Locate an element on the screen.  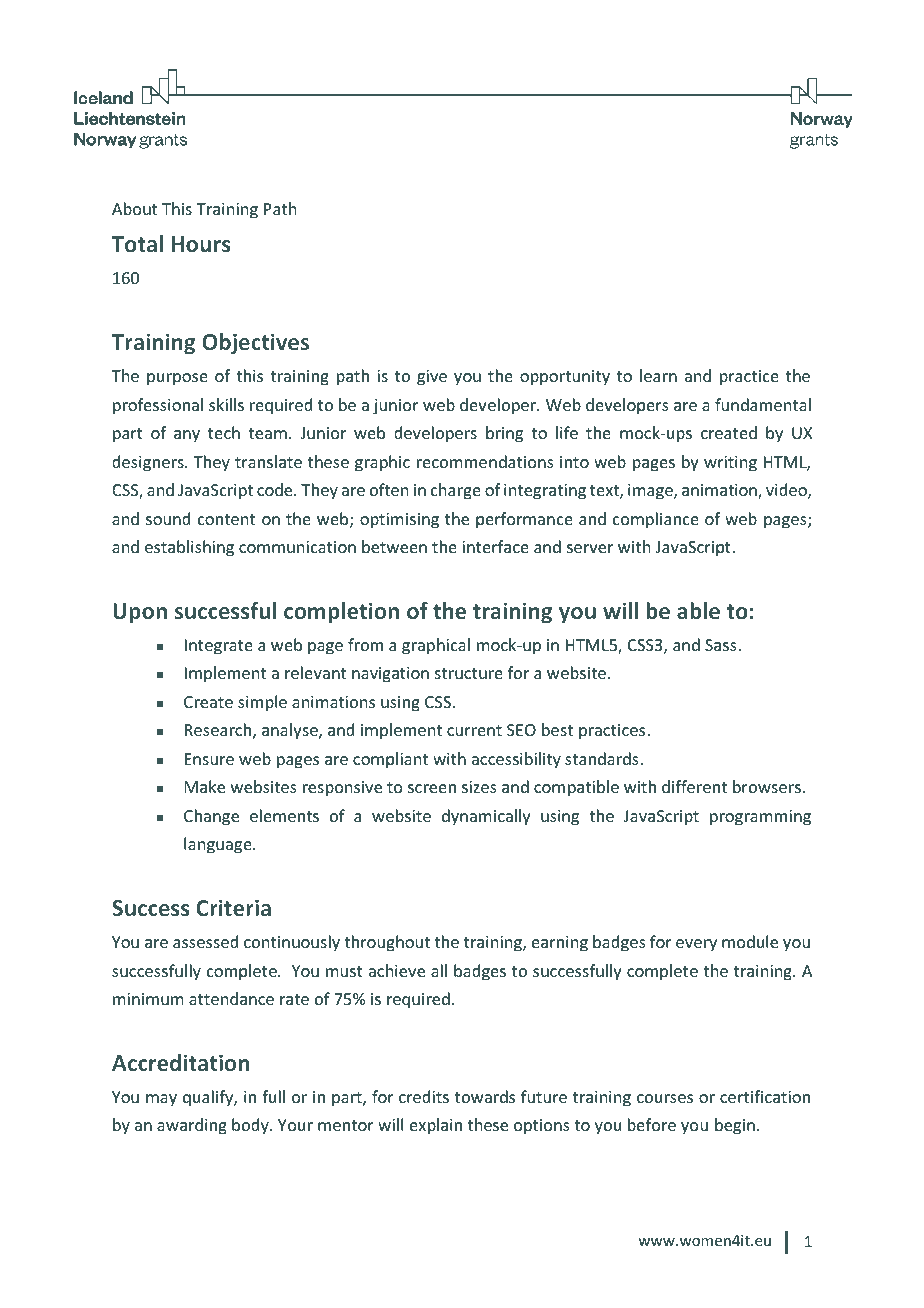
awarding is located at coordinates (192, 1126).
